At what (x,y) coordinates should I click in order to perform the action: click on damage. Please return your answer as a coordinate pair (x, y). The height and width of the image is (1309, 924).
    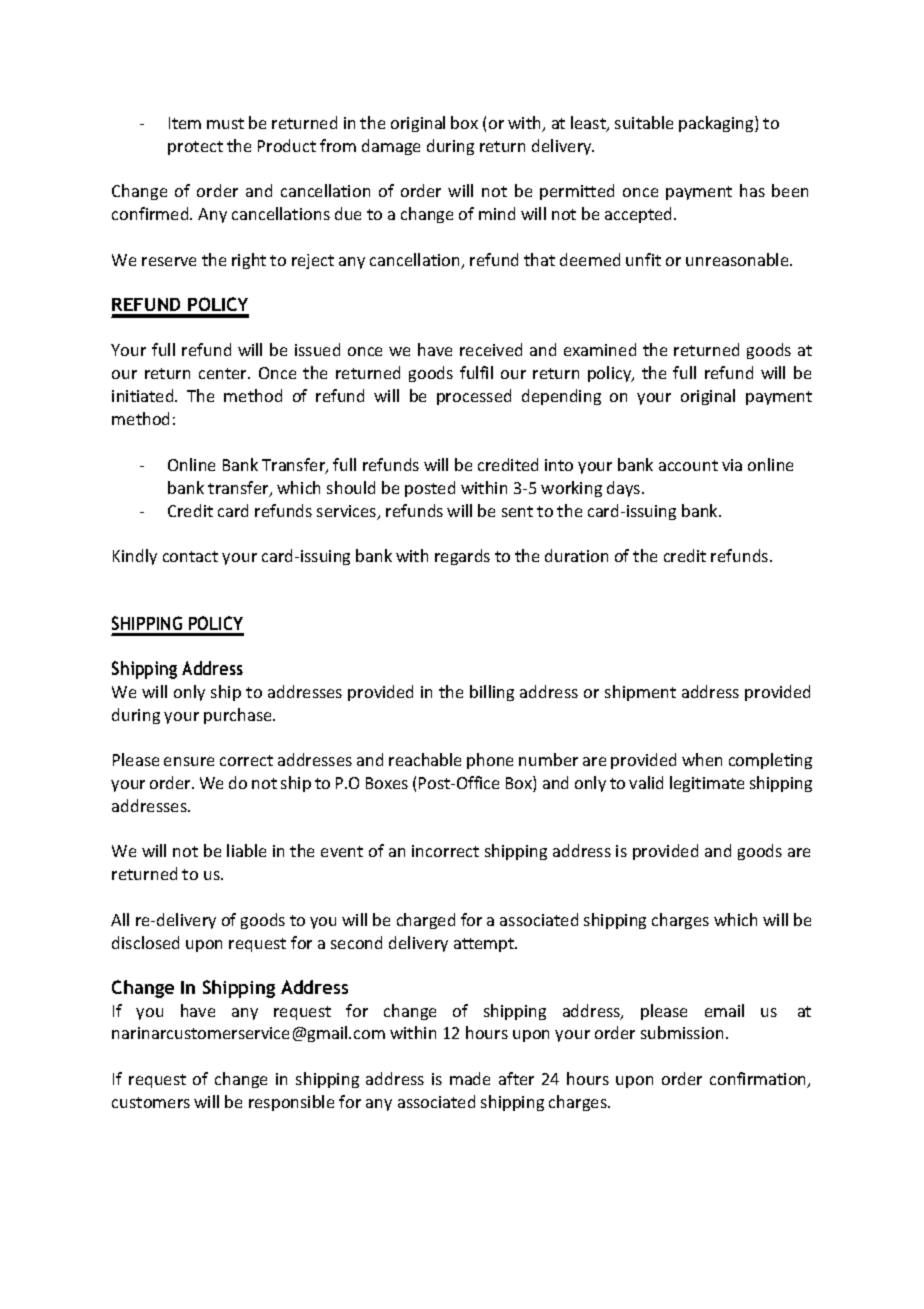
    Looking at the image, I should click on (391, 147).
